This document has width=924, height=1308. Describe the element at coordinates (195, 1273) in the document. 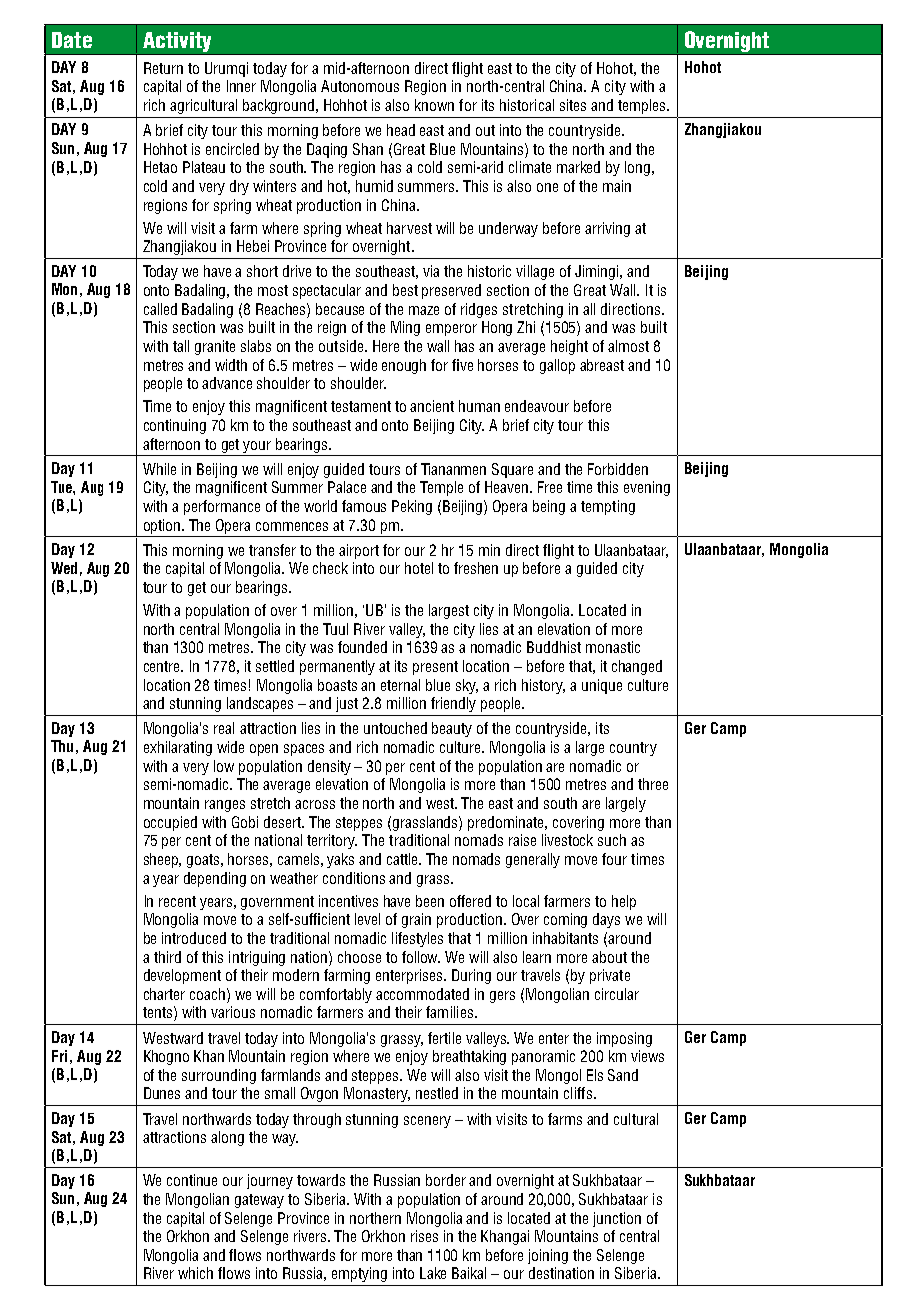

I see `which` at that location.
